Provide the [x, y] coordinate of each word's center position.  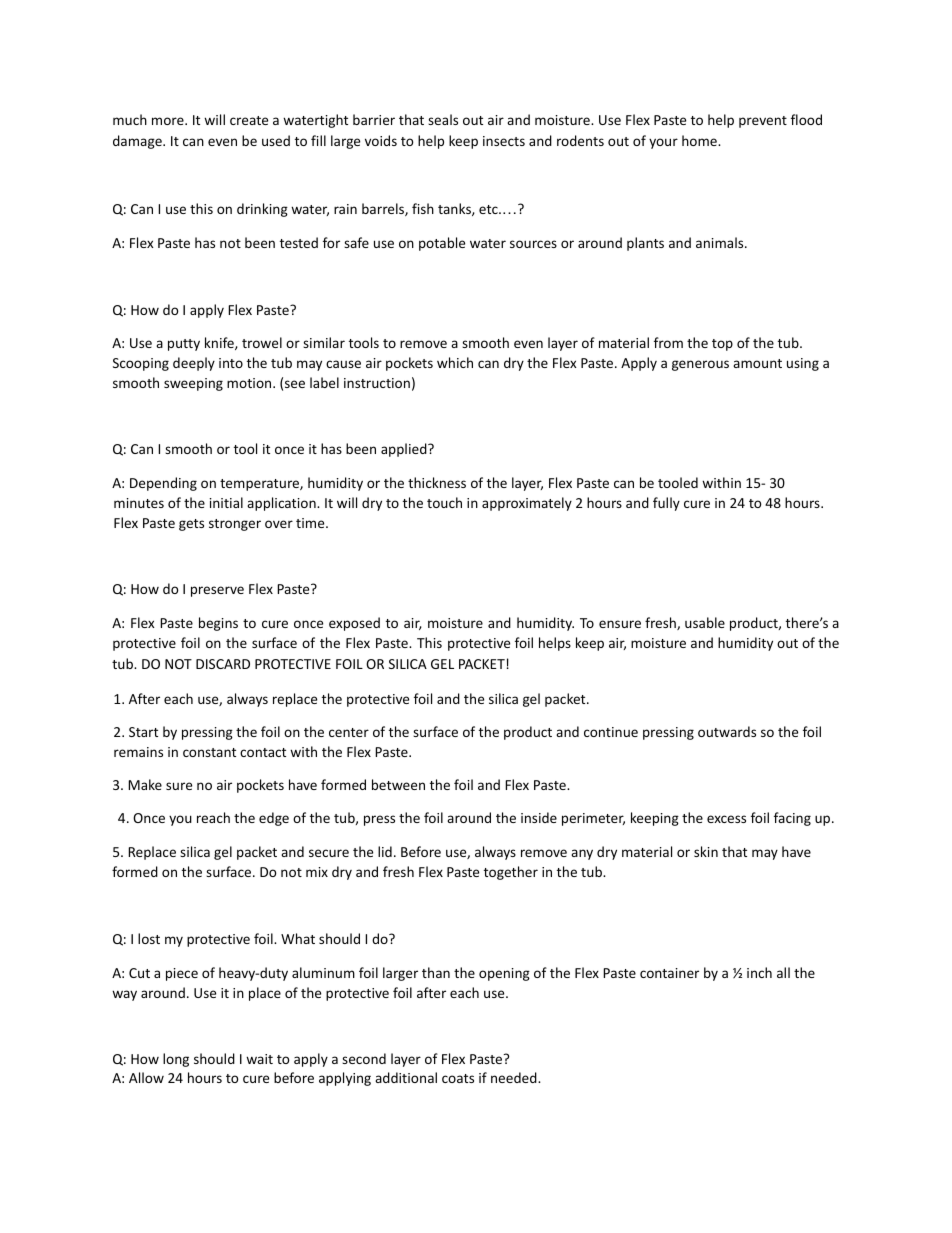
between [398, 784]
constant [209, 752]
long [176, 1060]
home [700, 140]
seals [443, 119]
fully [666, 504]
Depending [163, 484]
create [249, 120]
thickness [437, 482]
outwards [727, 731]
